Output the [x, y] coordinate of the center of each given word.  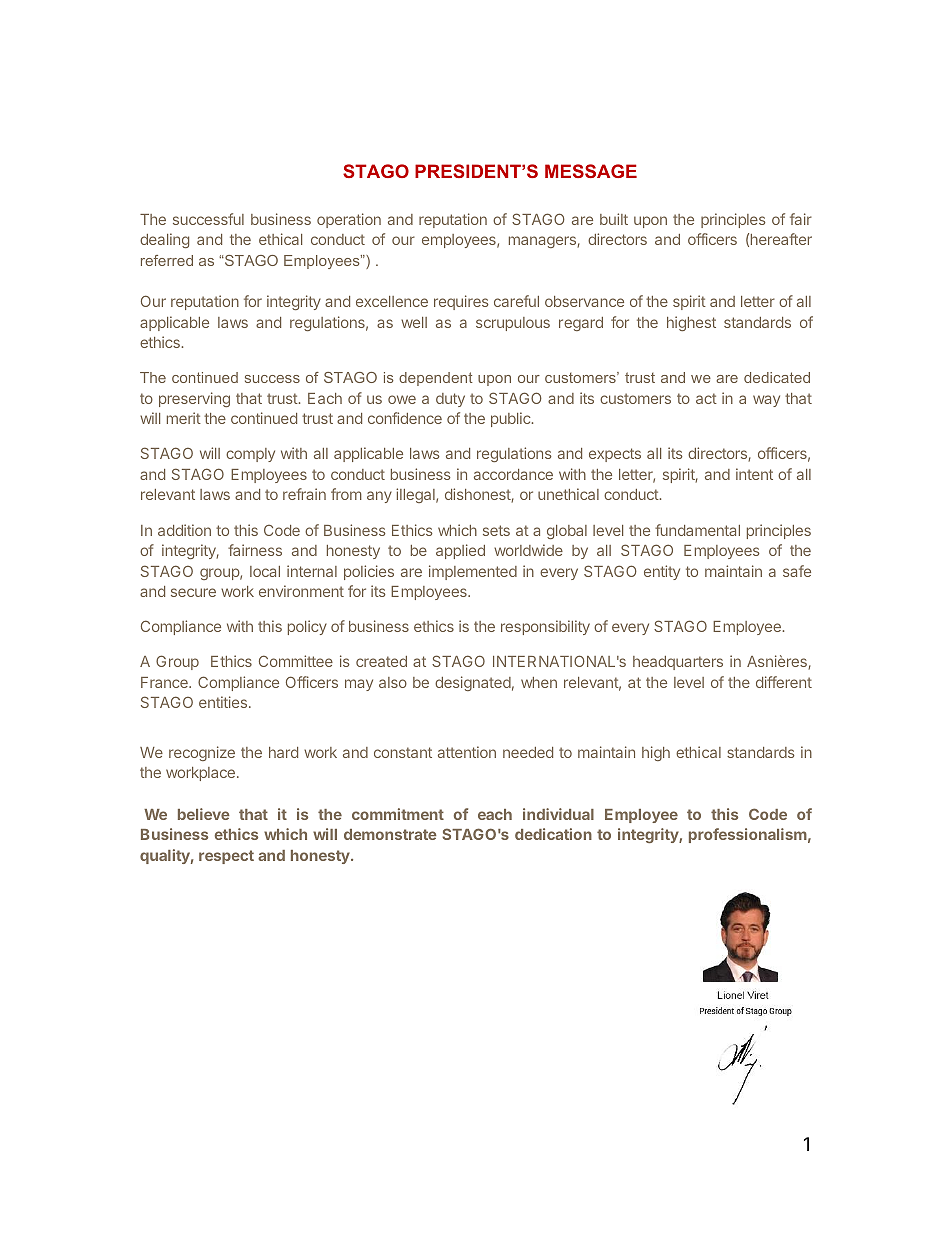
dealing [164, 240]
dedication [553, 834]
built [614, 219]
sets [496, 530]
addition [184, 530]
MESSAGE [591, 171]
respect [226, 857]
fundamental [697, 530]
